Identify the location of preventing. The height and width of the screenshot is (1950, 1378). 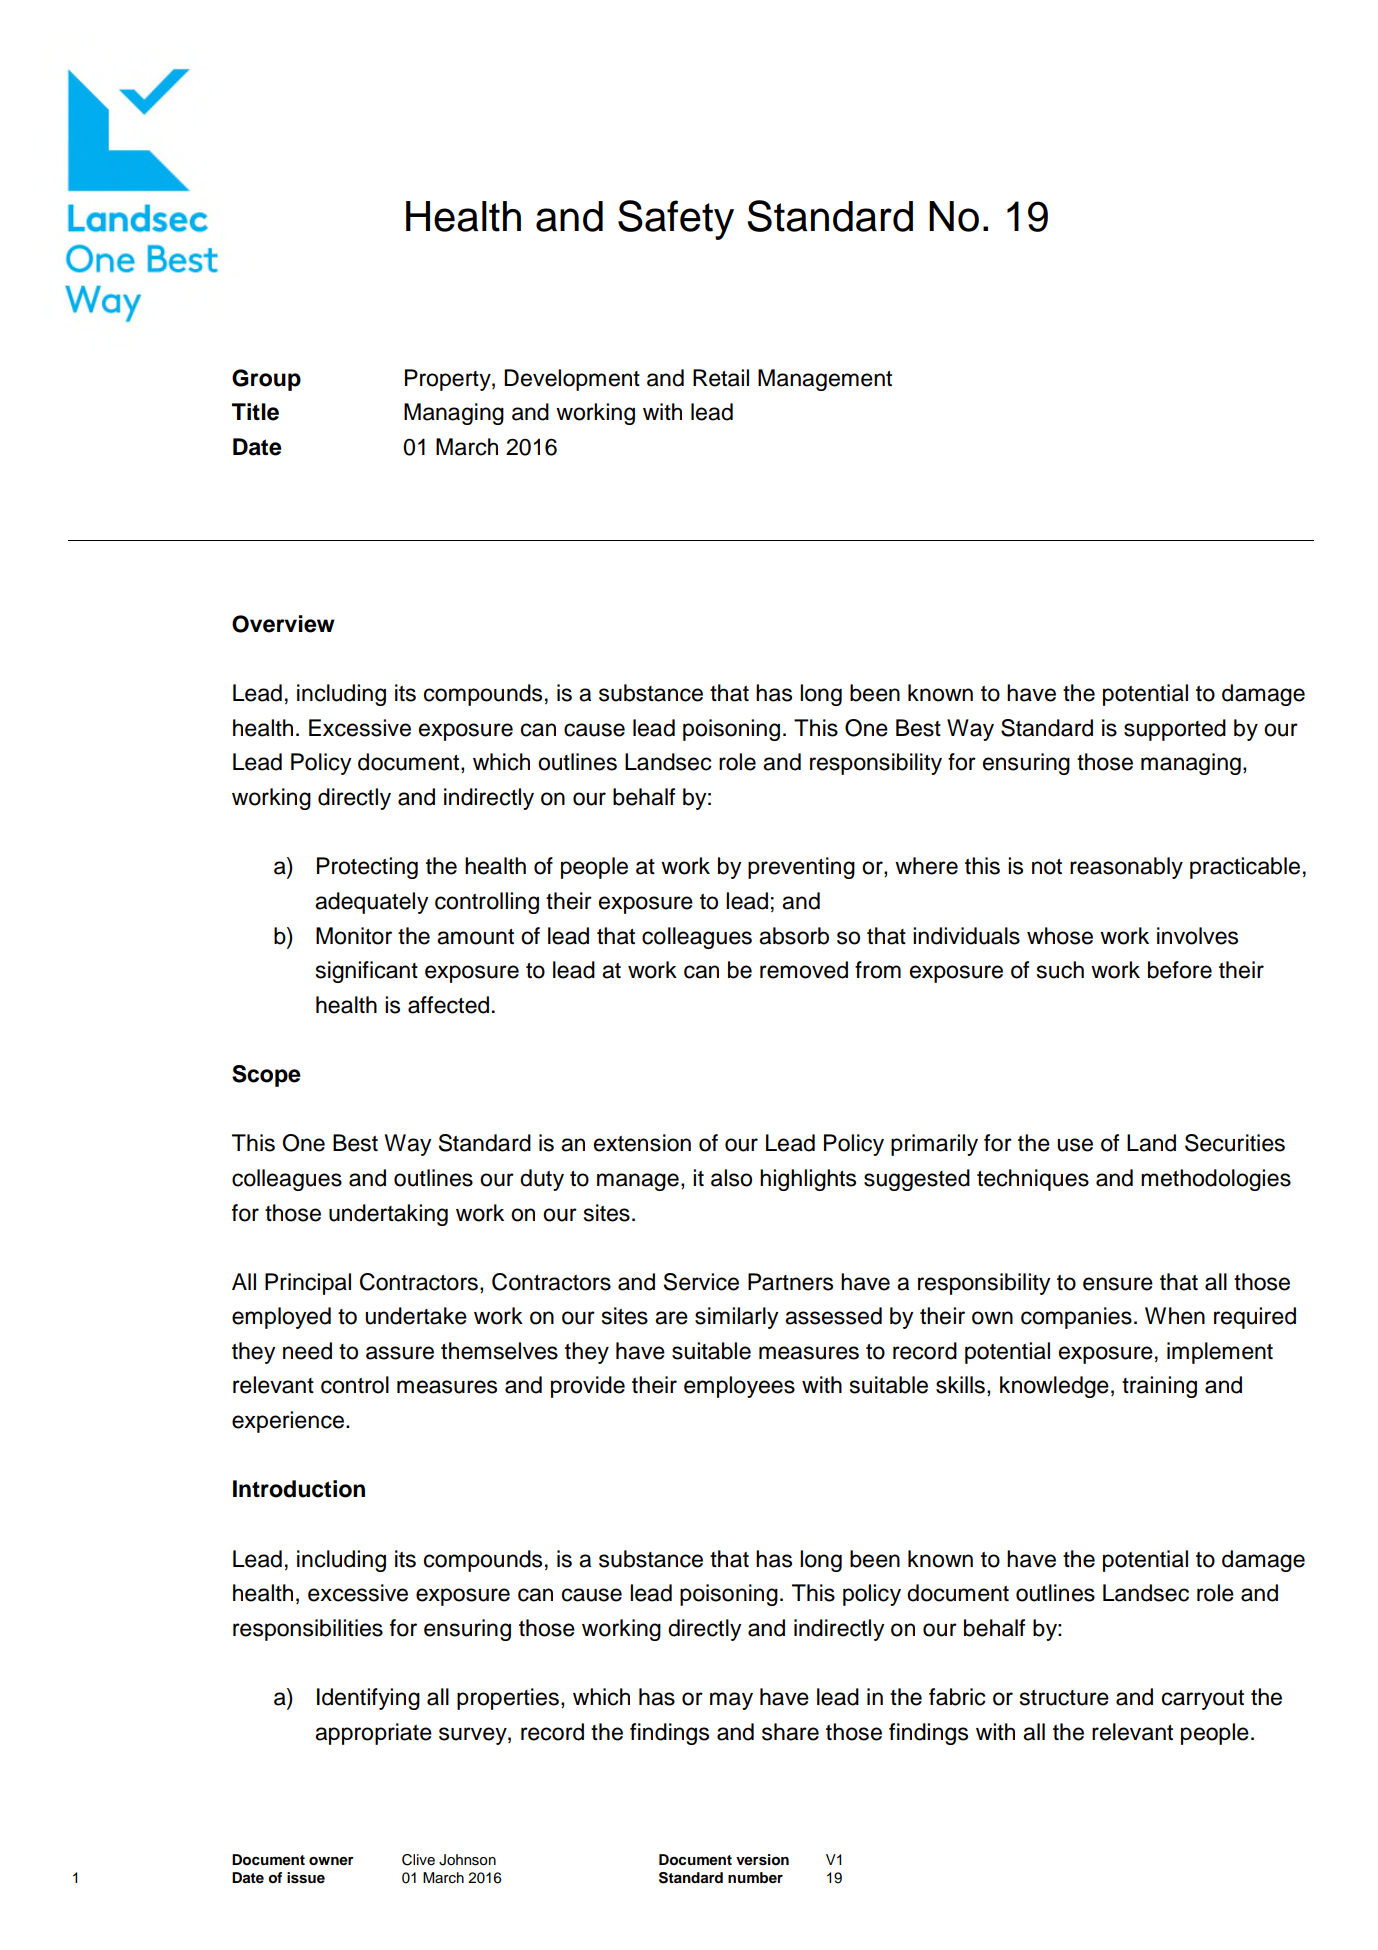
(801, 868).
